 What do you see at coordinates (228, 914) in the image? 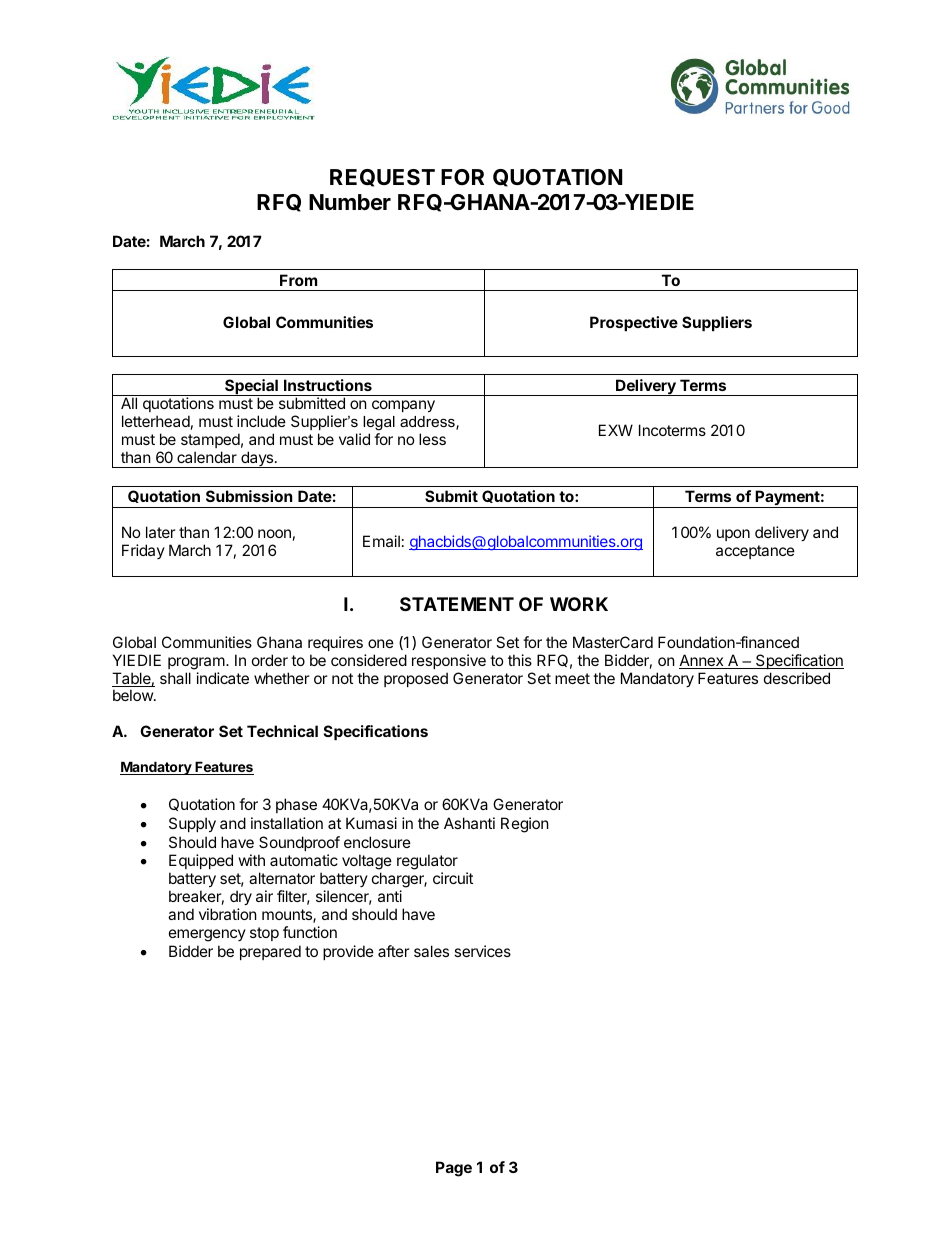
I see `vibration` at bounding box center [228, 914].
